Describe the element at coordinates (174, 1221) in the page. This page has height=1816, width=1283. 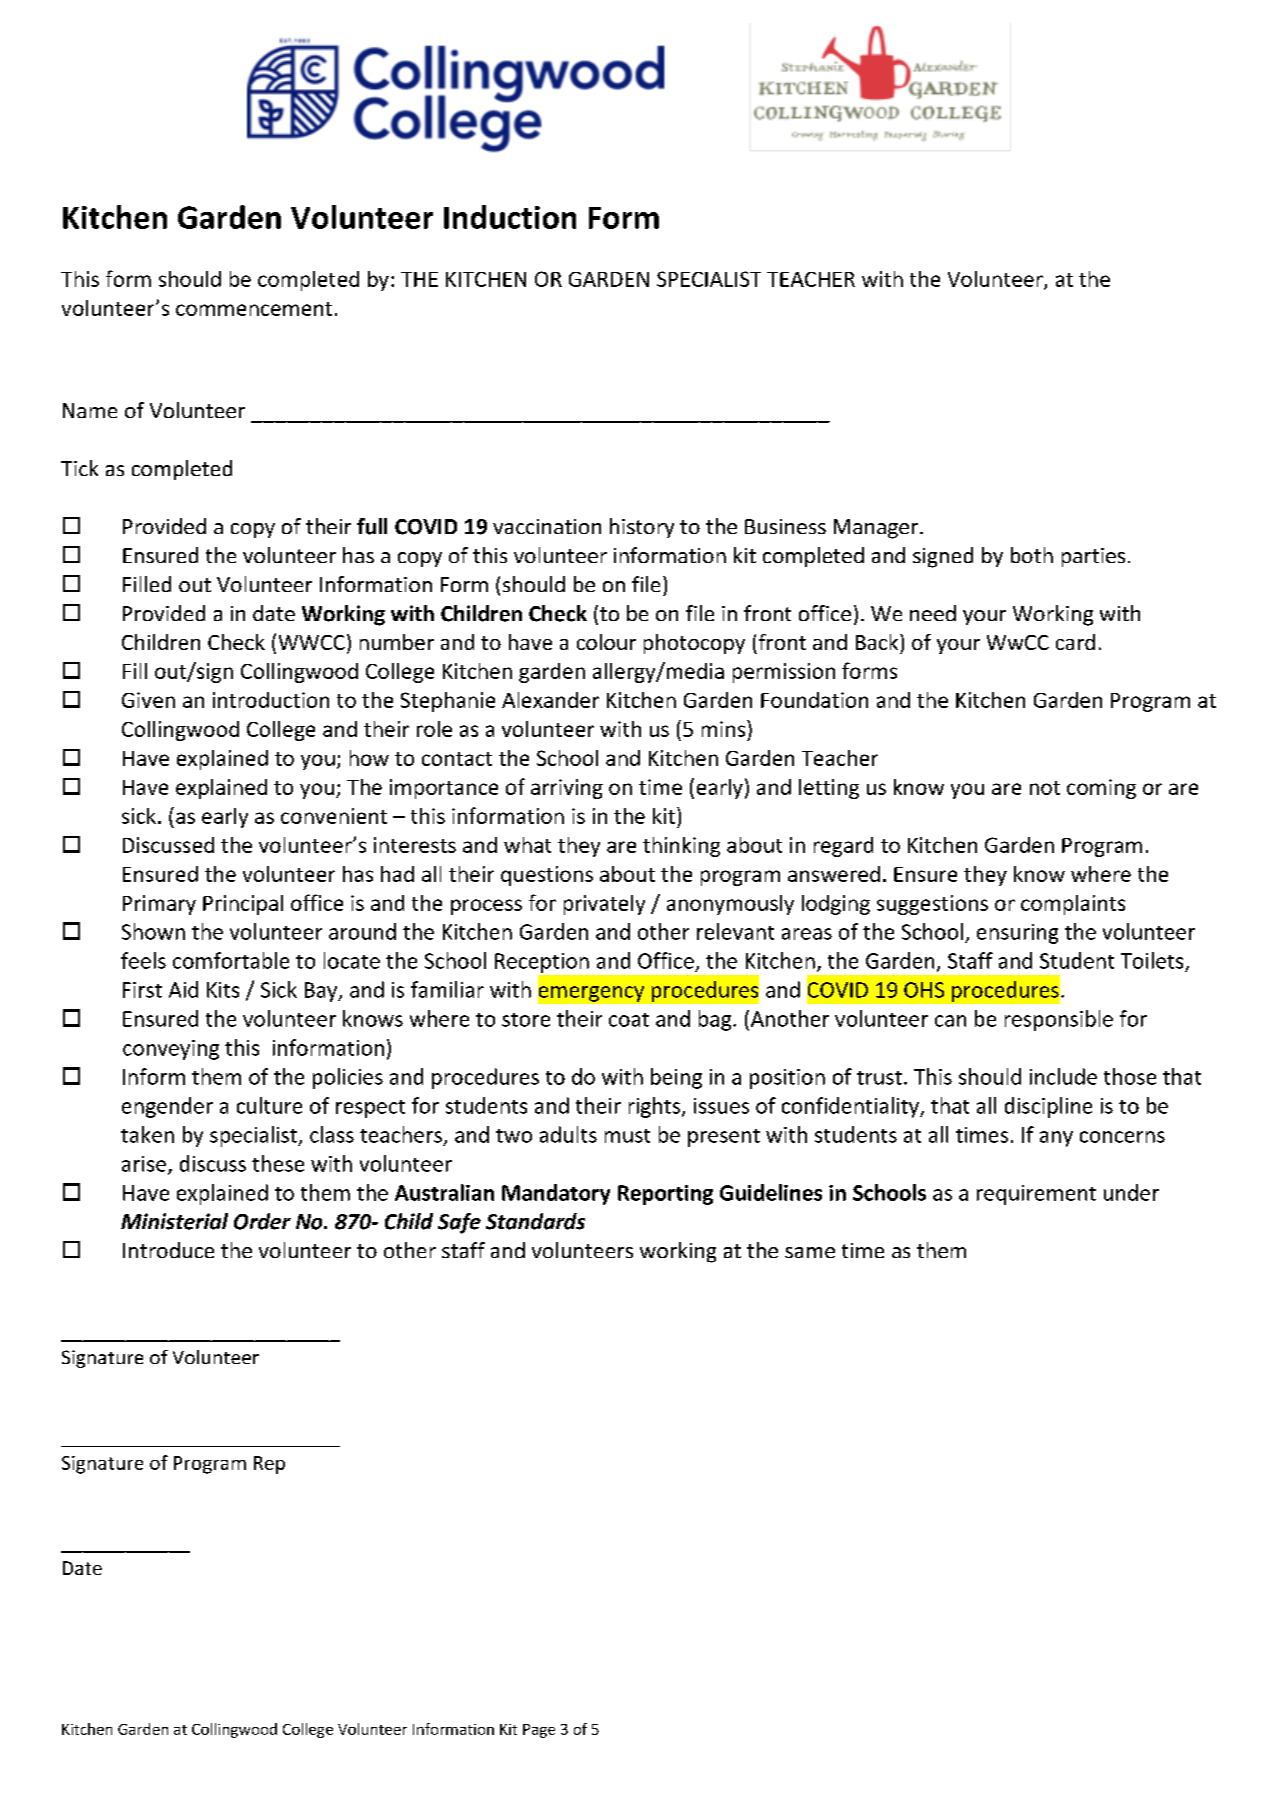
I see `Ministerial` at that location.
